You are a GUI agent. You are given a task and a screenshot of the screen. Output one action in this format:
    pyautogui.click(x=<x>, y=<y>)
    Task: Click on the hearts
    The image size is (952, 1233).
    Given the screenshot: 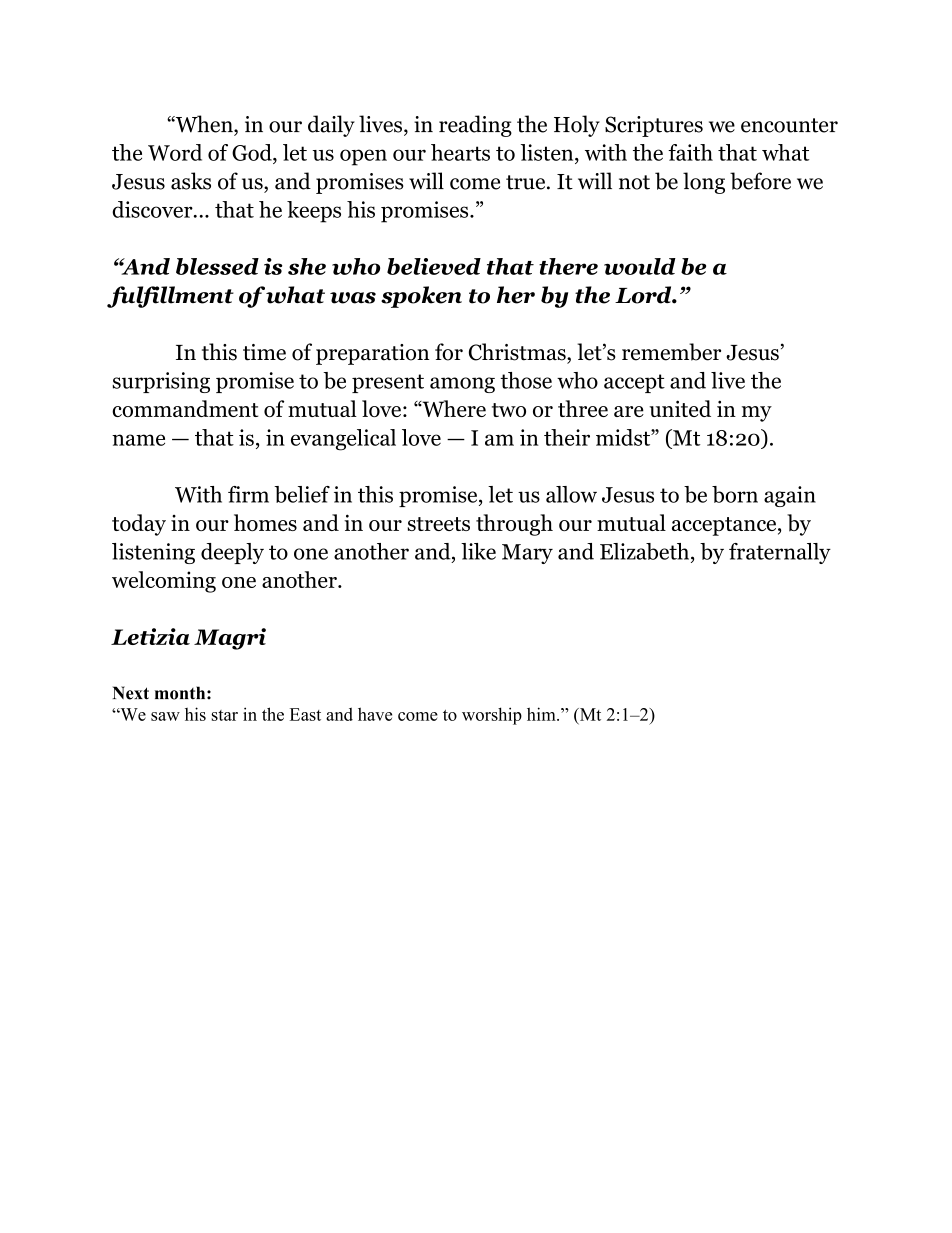 What is the action you would take?
    pyautogui.click(x=460, y=152)
